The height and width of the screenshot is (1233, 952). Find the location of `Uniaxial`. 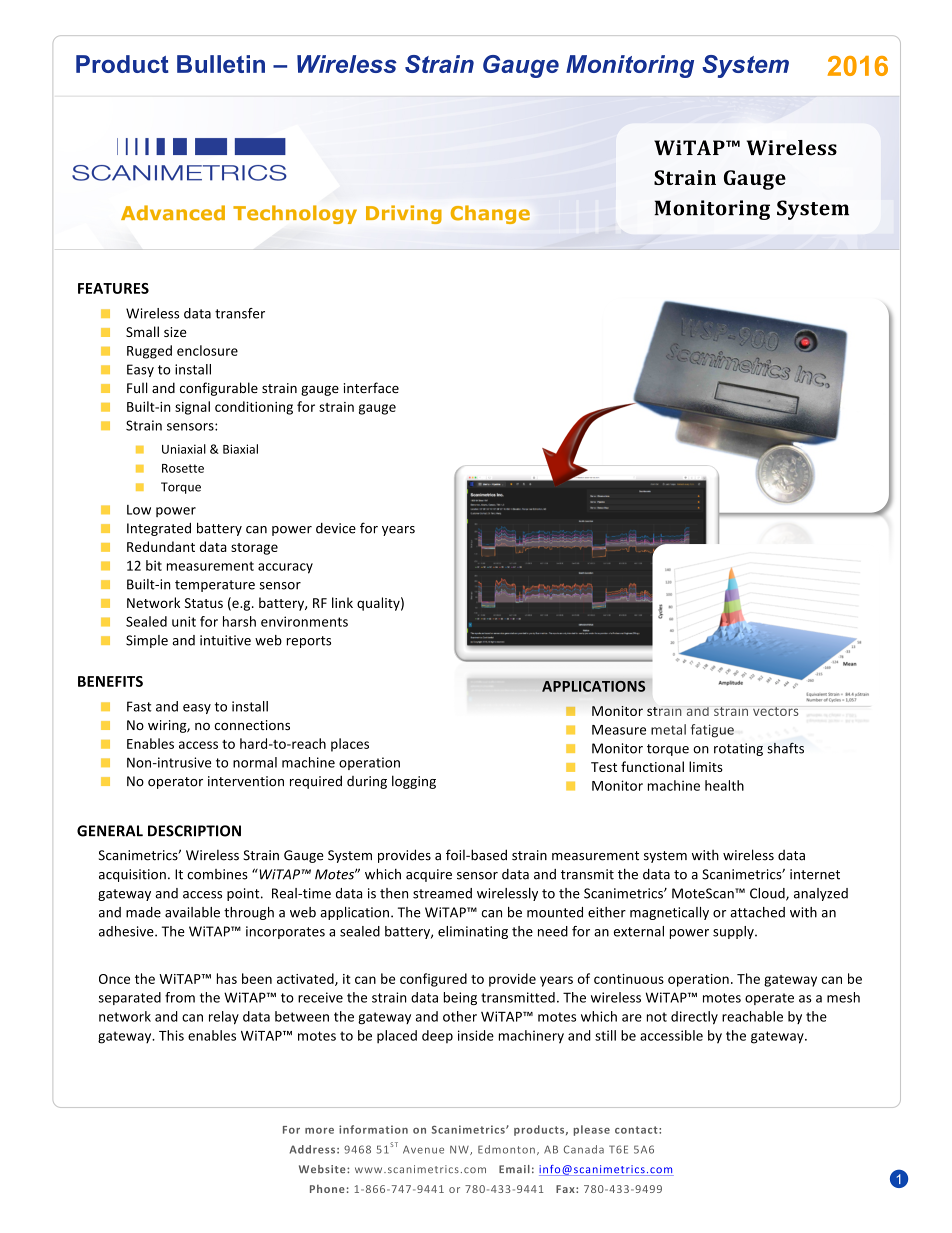

Uniaxial is located at coordinates (184, 449).
